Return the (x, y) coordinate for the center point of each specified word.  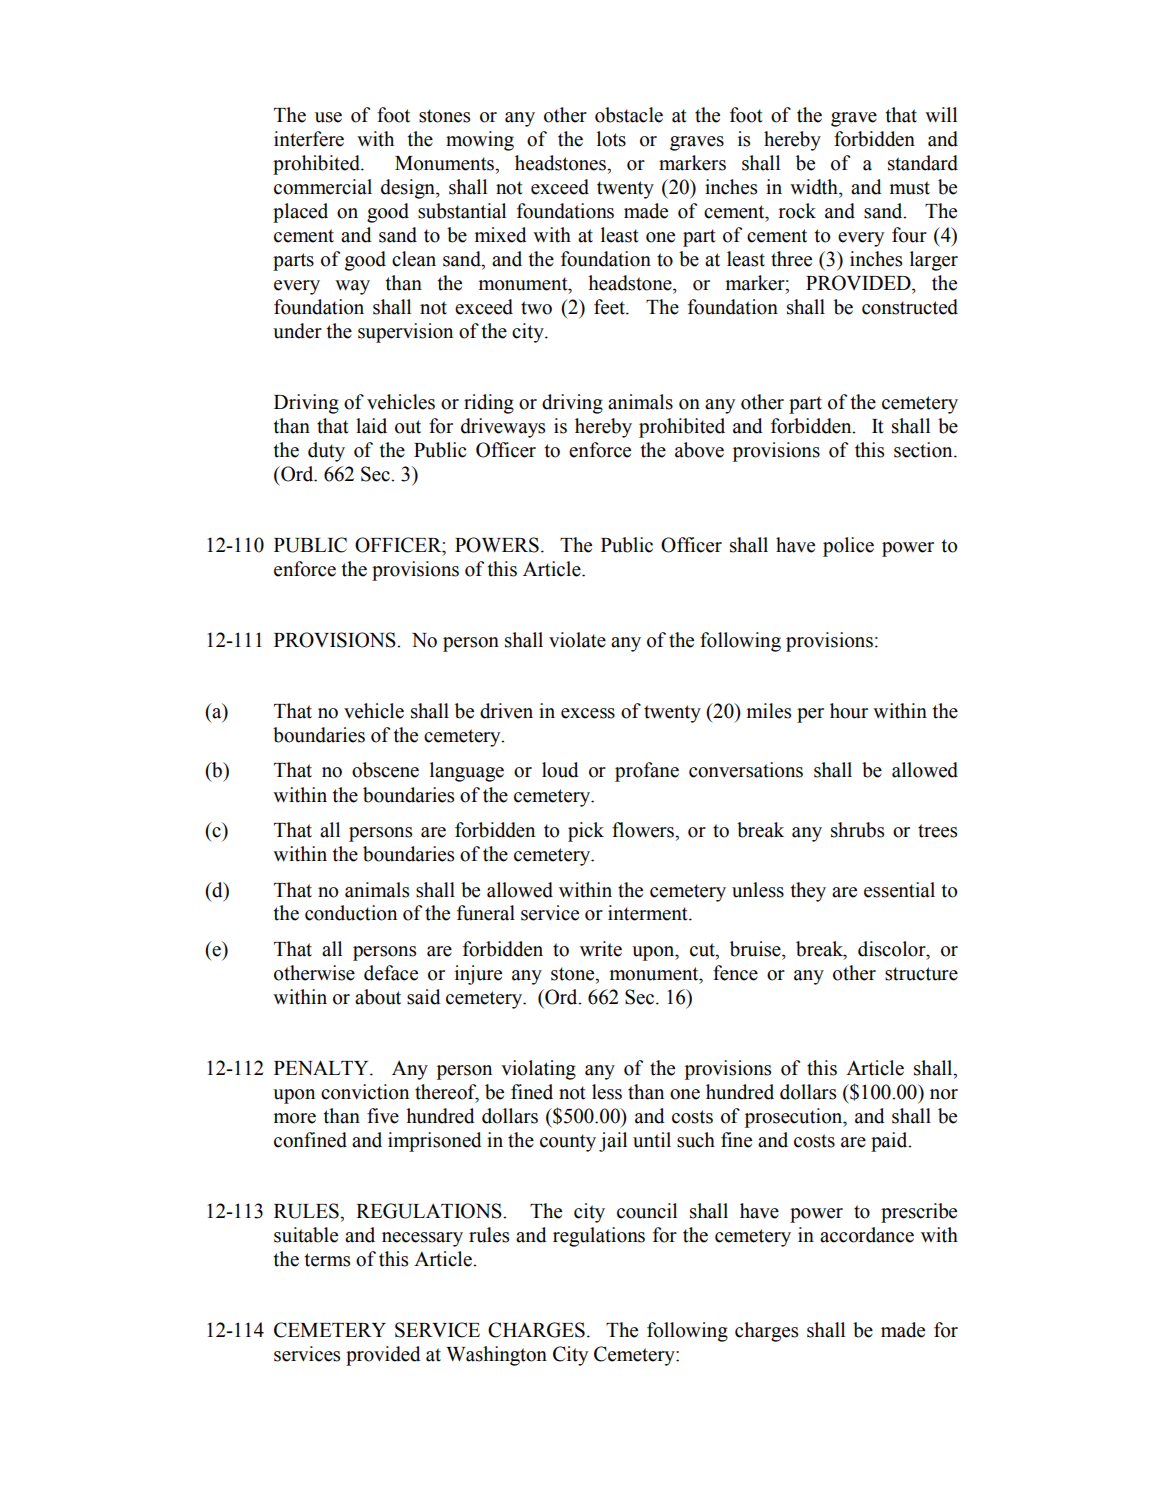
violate (577, 640)
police (848, 547)
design (409, 189)
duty (326, 452)
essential (899, 890)
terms (327, 1260)
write (601, 949)
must (910, 188)
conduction (351, 913)
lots (611, 139)
